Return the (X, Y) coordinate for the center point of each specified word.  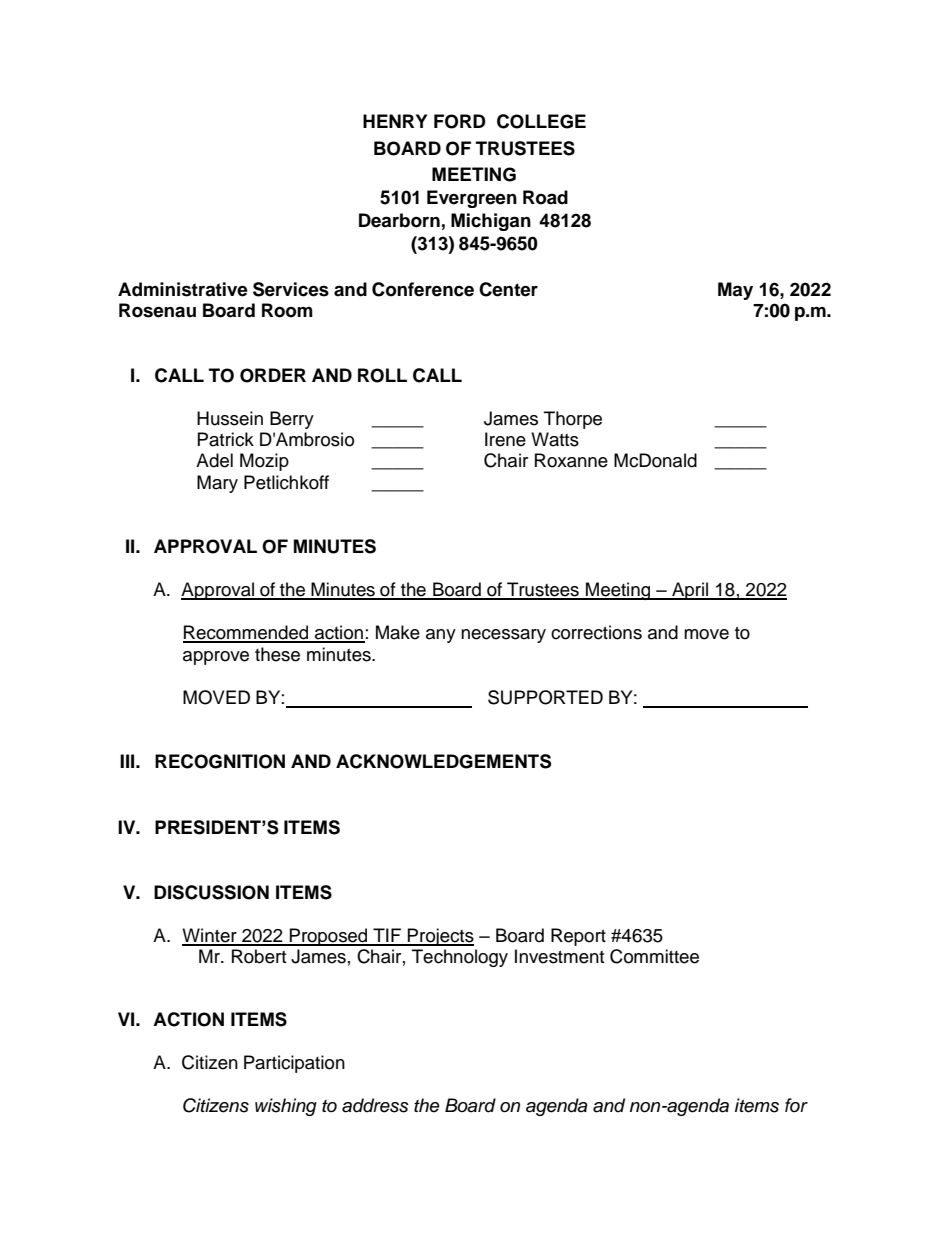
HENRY (395, 121)
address (375, 1105)
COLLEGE (541, 121)
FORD (460, 121)
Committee (654, 956)
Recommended (247, 633)
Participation (294, 1064)
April (690, 591)
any (441, 636)
